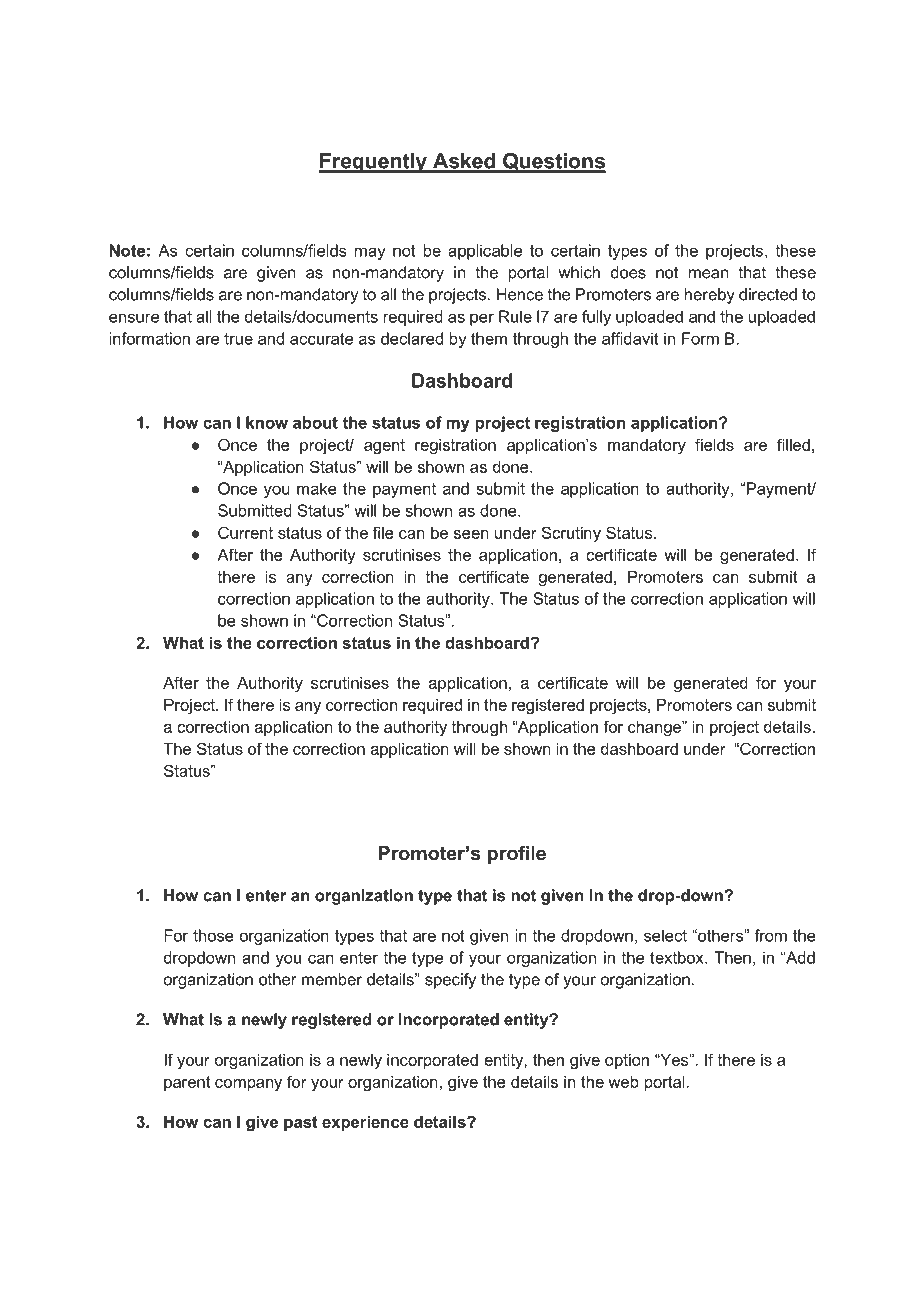  What do you see at coordinates (187, 1083) in the image?
I see `parent` at bounding box center [187, 1083].
